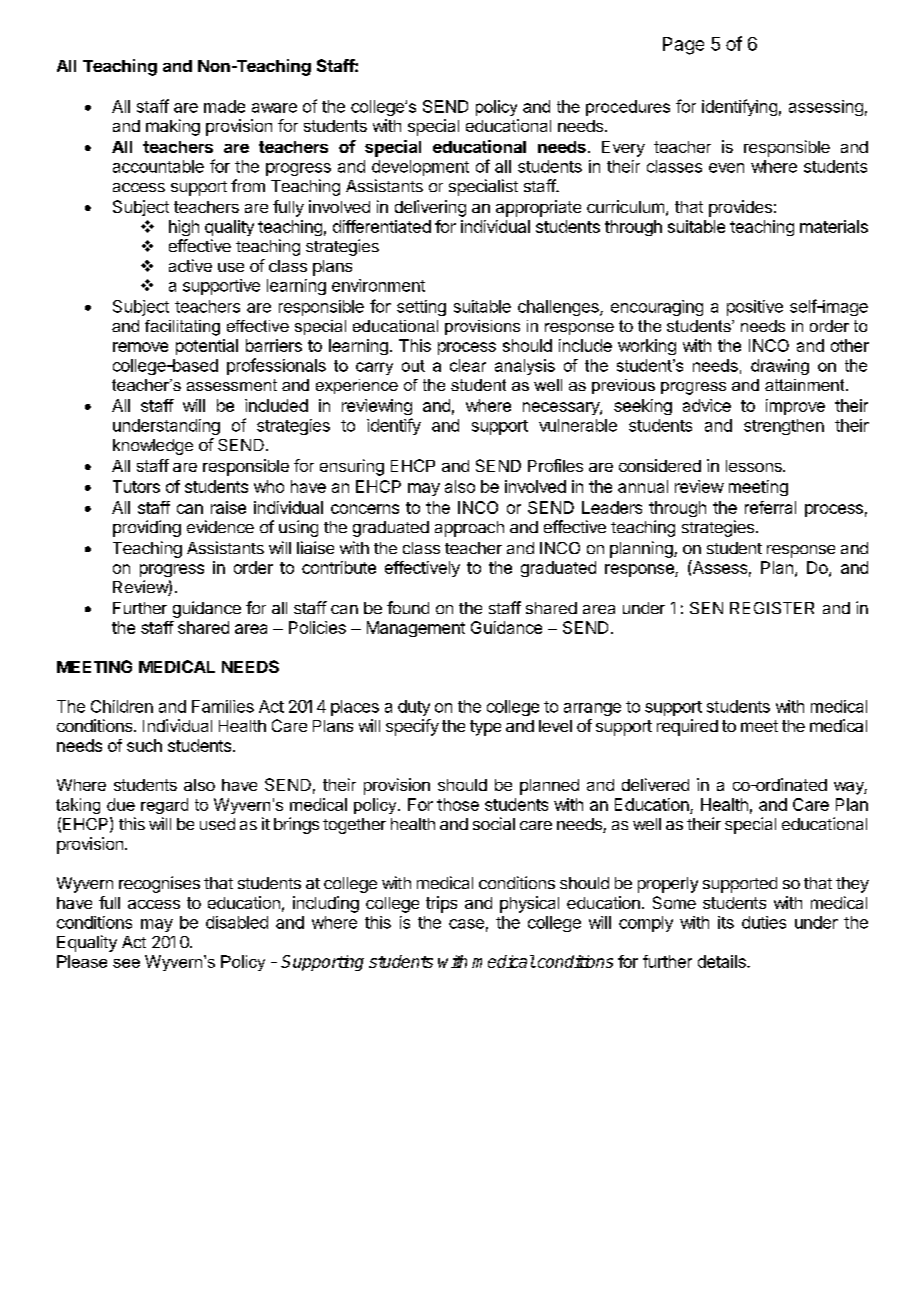 The image size is (924, 1308). Describe the element at coordinates (420, 168) in the image. I see `development` at that location.
